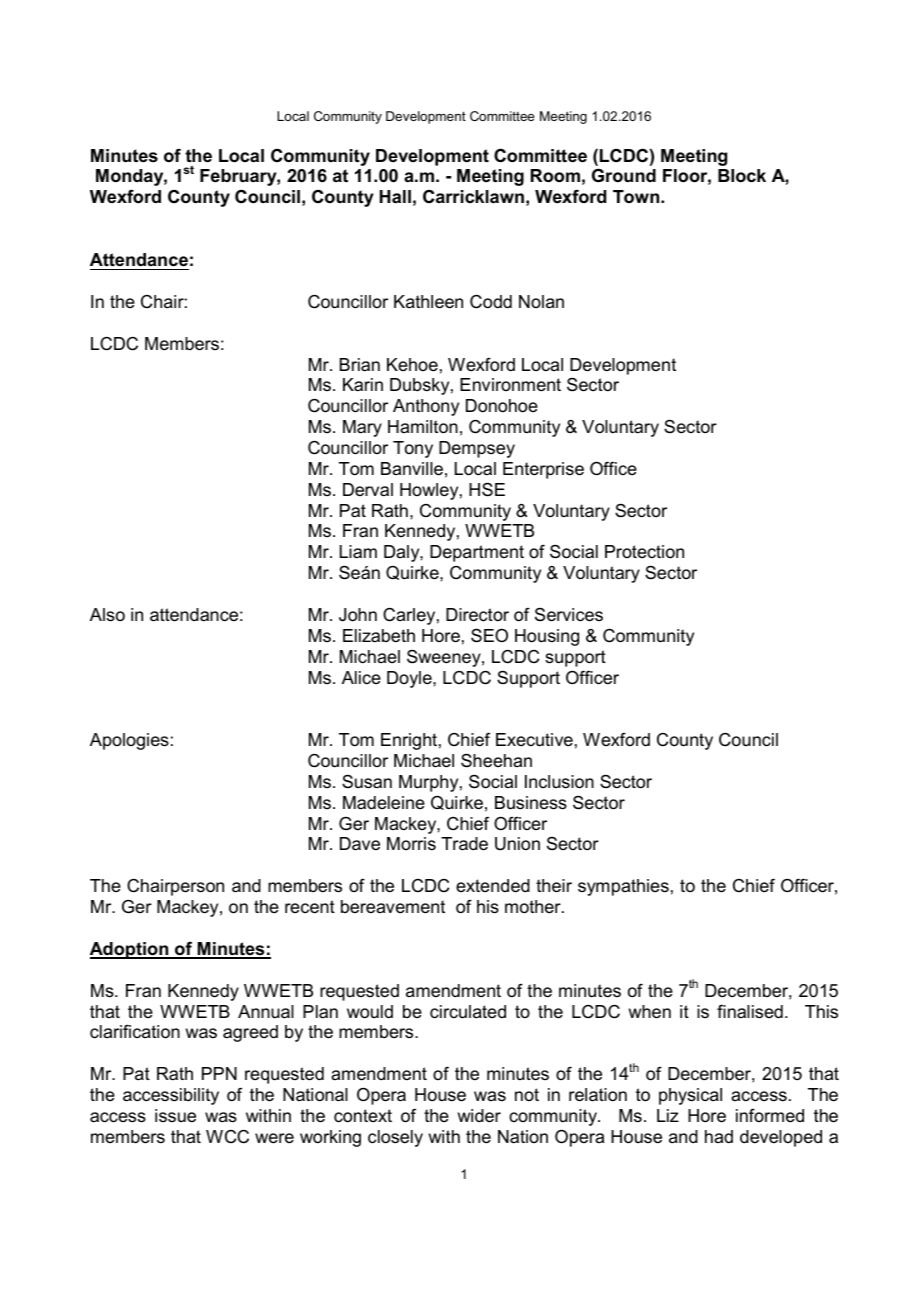 This screenshot has height=1308, width=924. I want to click on issue, so click(175, 1115).
